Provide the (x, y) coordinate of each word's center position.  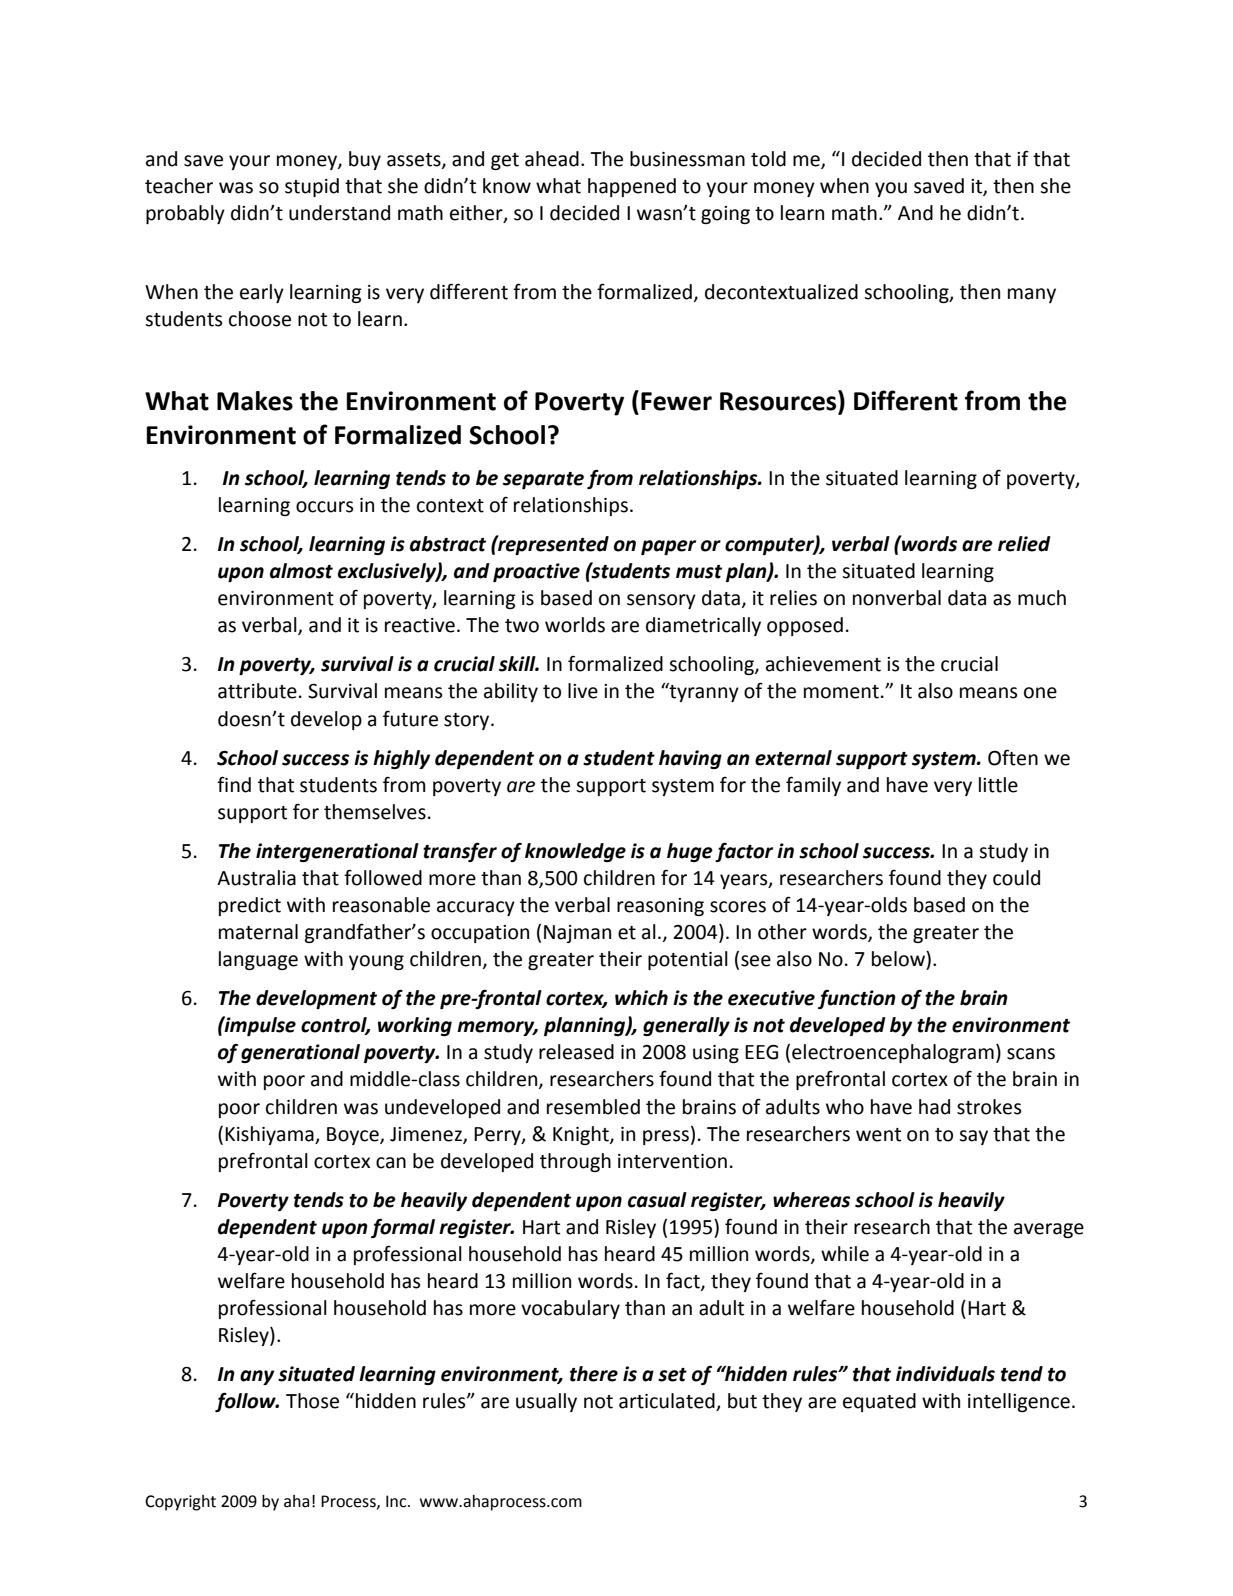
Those (312, 1401)
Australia (256, 878)
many (1032, 295)
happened (632, 187)
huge (690, 852)
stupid (312, 187)
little (998, 785)
